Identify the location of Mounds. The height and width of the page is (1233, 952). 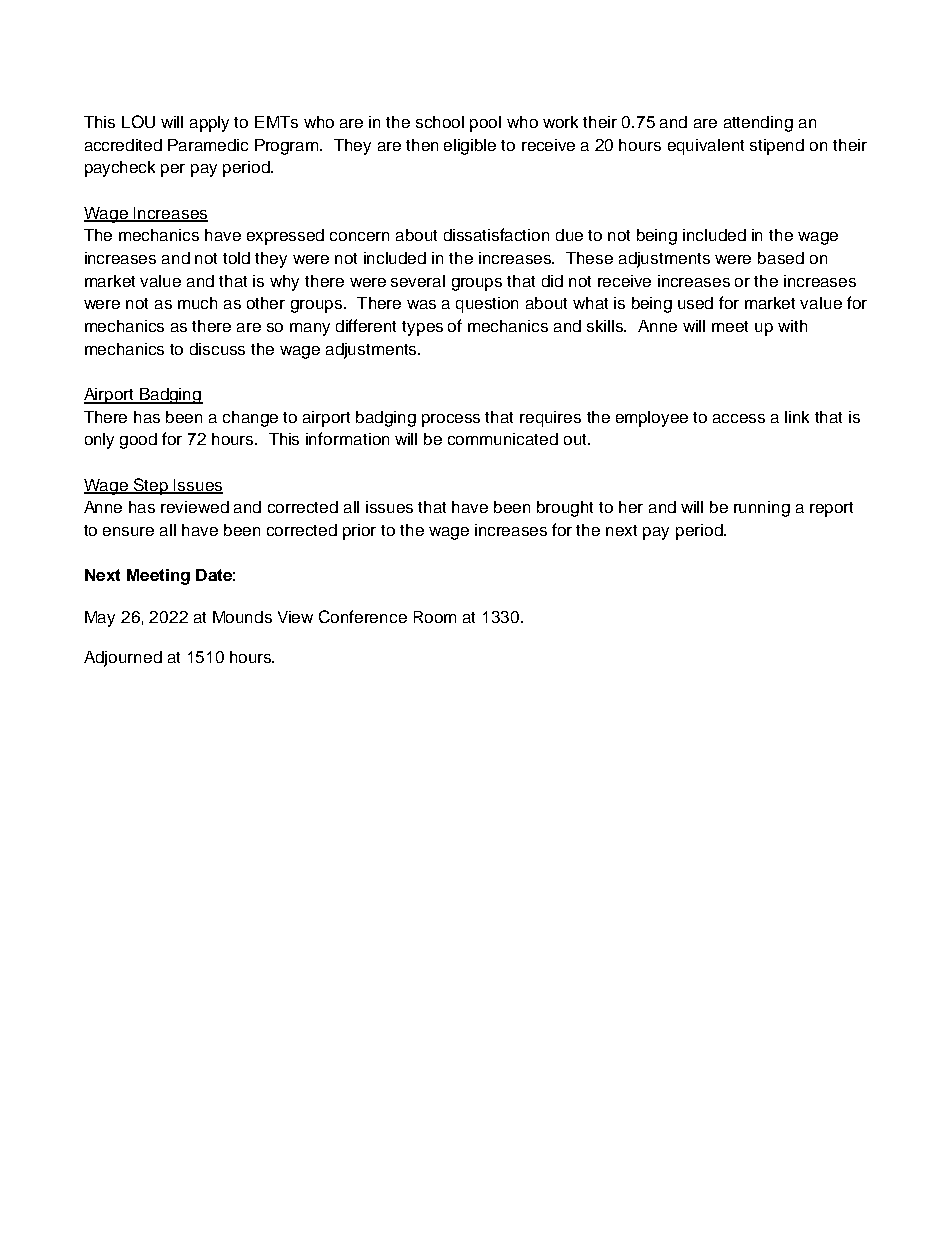
(242, 617).
